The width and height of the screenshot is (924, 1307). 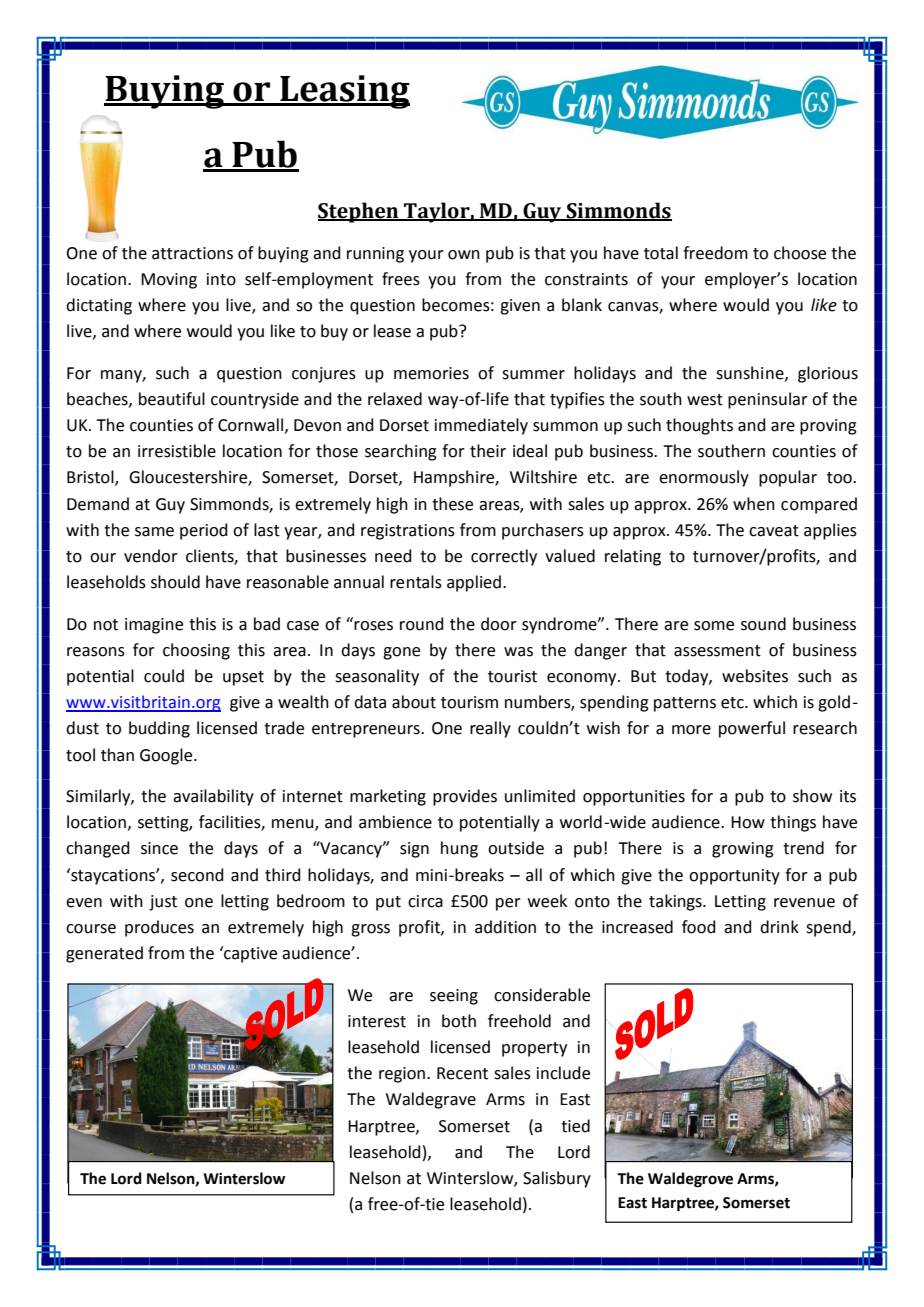 I want to click on region, so click(x=402, y=1075).
